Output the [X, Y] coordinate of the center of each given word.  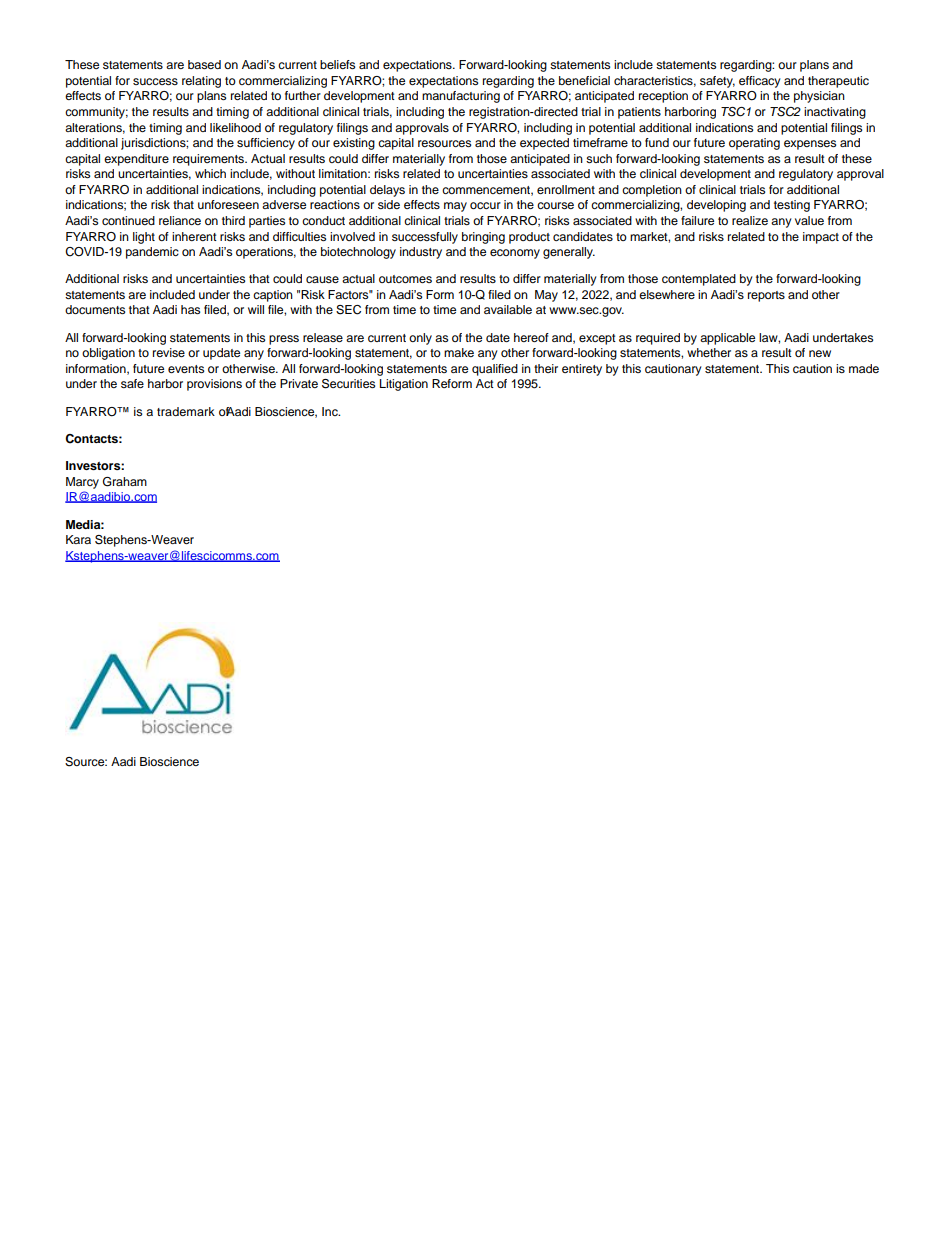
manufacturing [461, 97]
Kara [78, 539]
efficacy [760, 82]
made [864, 368]
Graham [125, 482]
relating [201, 82]
